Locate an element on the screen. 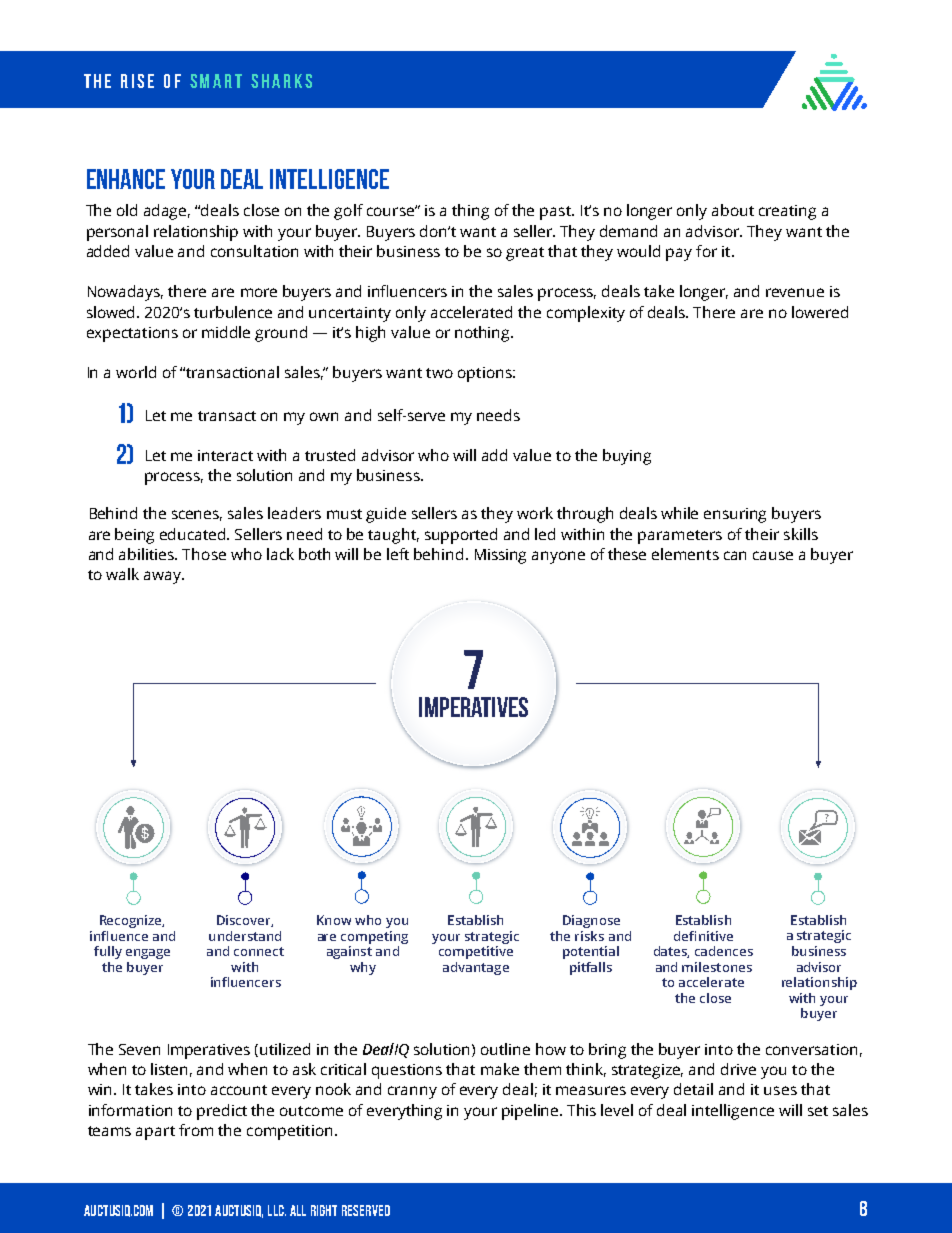 The image size is (952, 1233). about is located at coordinates (733, 210).
